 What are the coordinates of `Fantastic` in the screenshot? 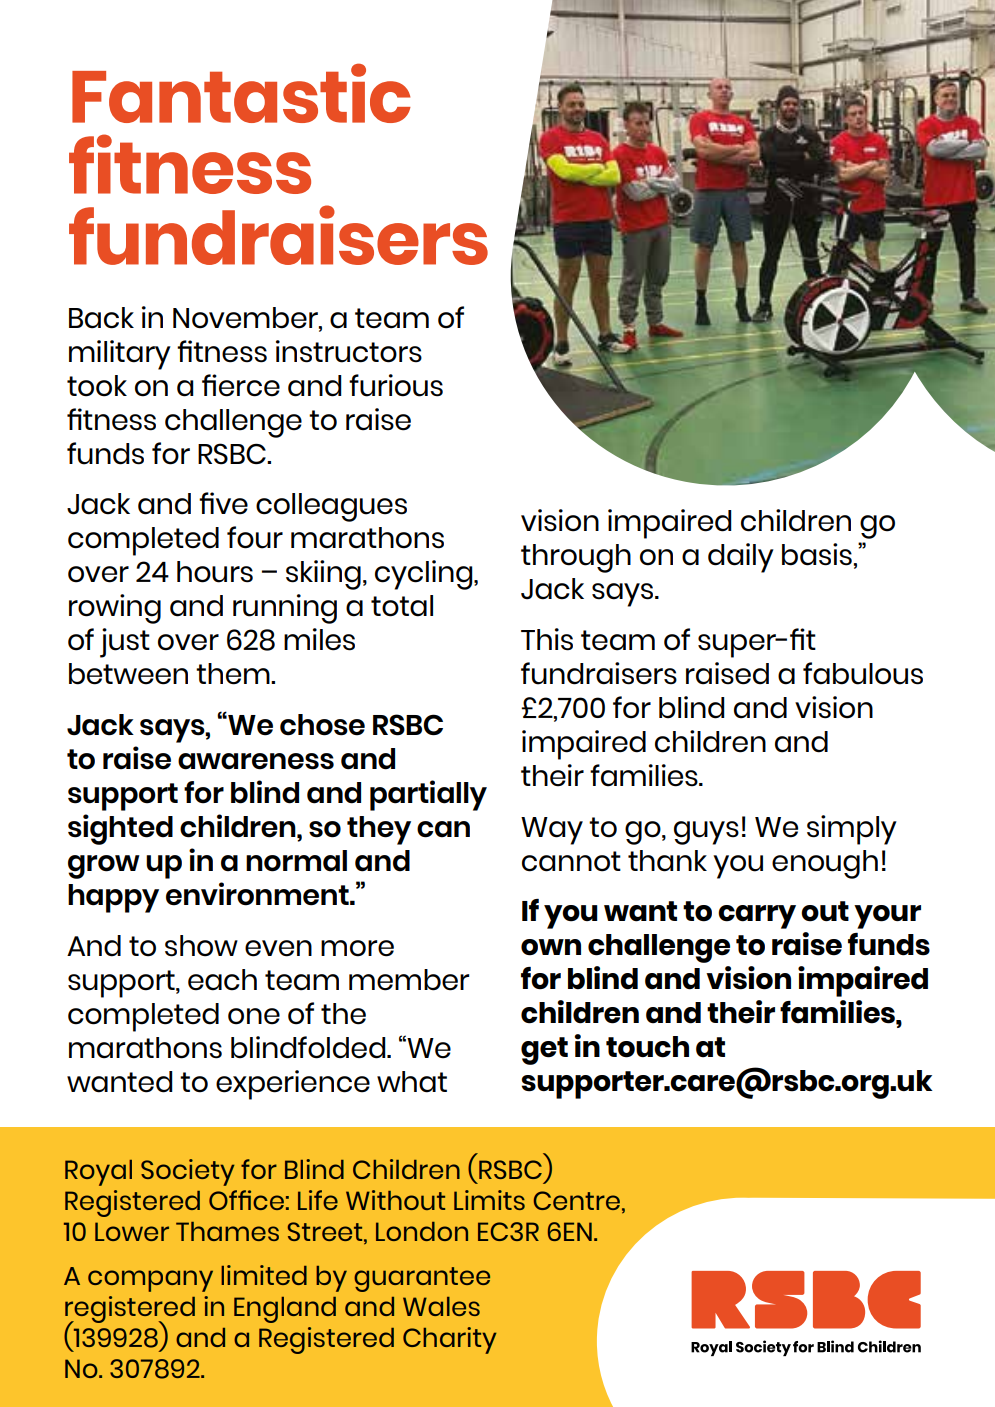 It's located at (241, 93).
